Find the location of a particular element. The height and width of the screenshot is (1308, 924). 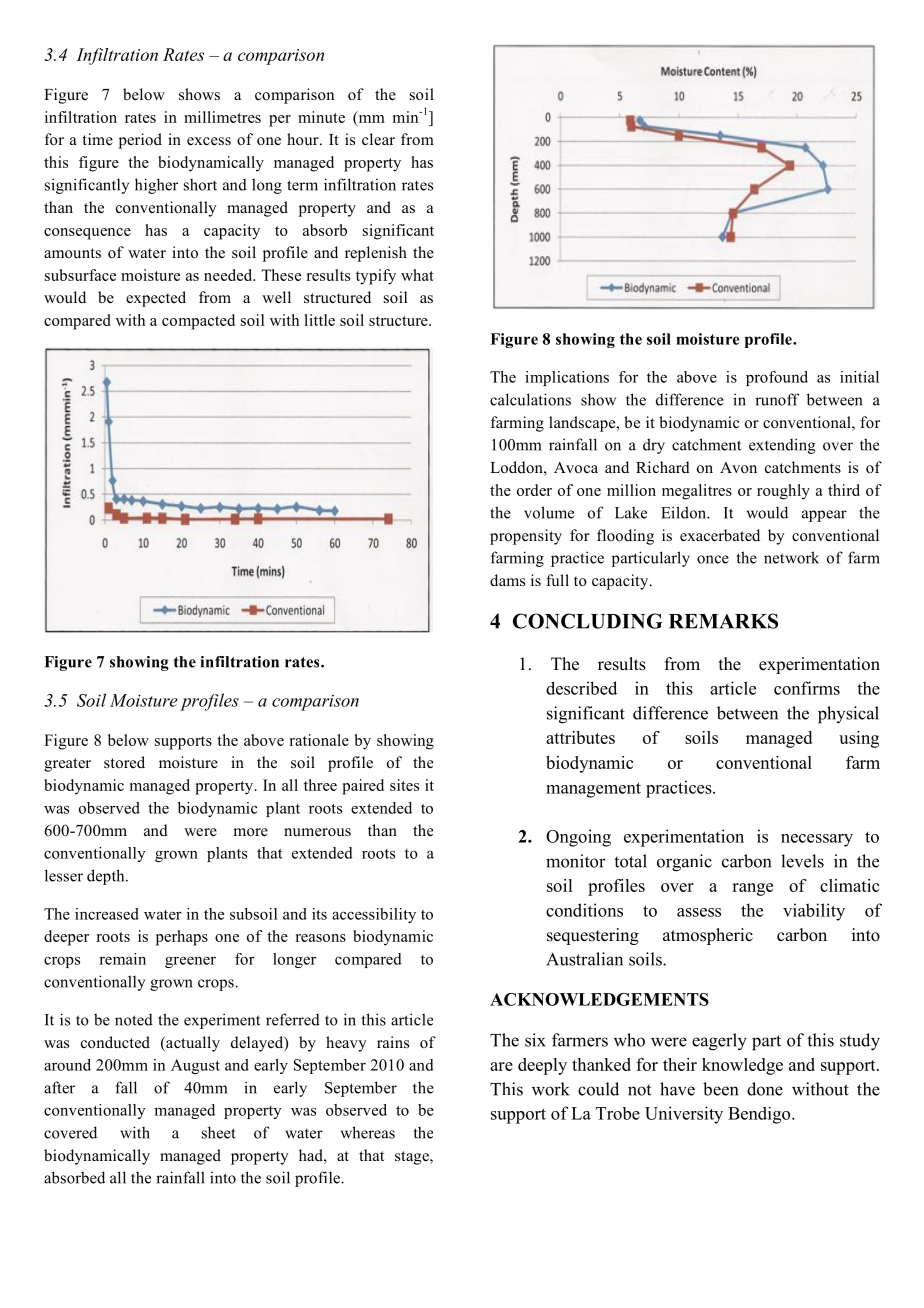

done is located at coordinates (765, 1089).
